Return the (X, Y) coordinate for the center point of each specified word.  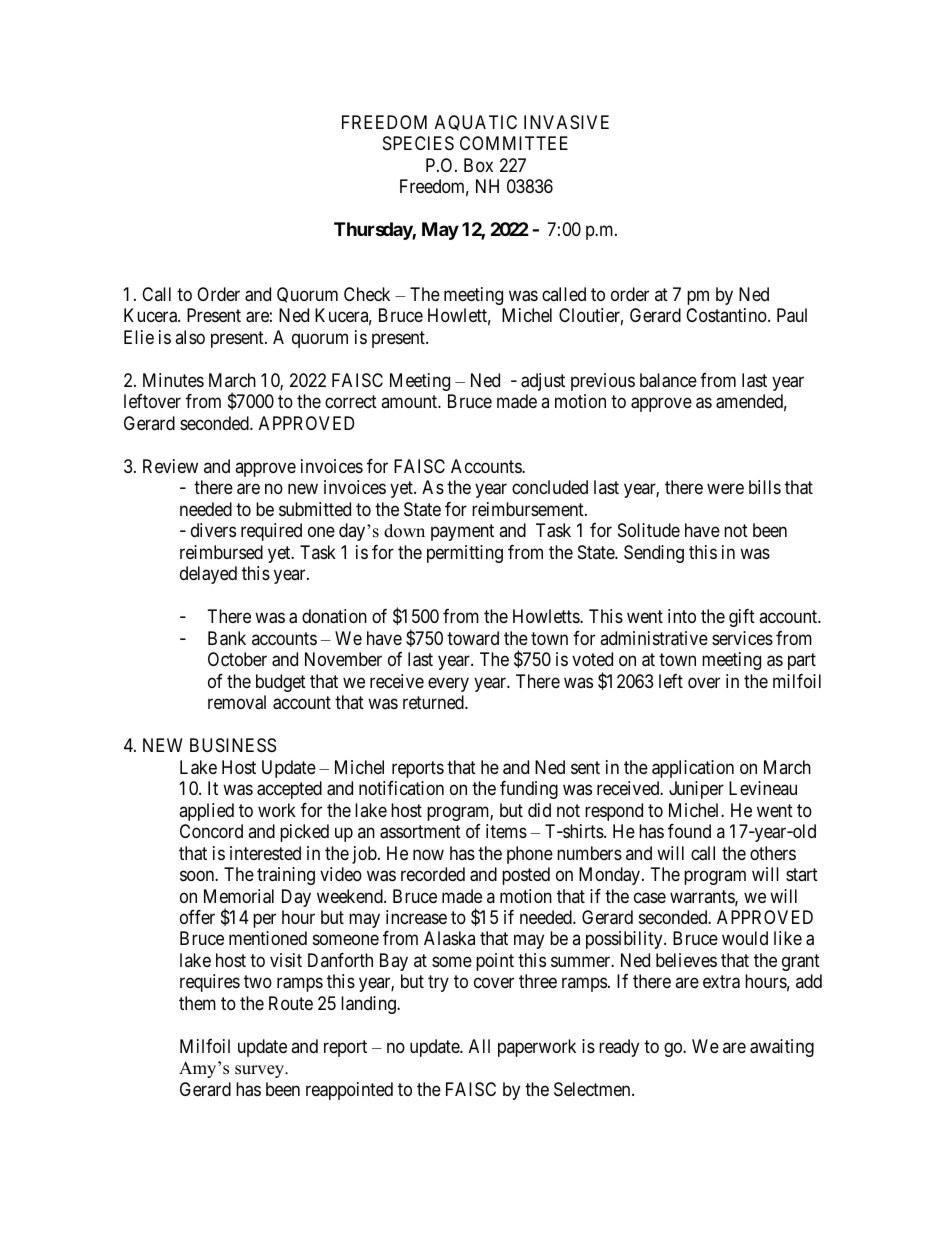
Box (478, 165)
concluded (550, 487)
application (693, 769)
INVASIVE (566, 122)
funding (529, 790)
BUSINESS (233, 745)
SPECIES (418, 143)
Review (170, 466)
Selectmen (593, 1089)
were (725, 489)
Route (291, 1003)
